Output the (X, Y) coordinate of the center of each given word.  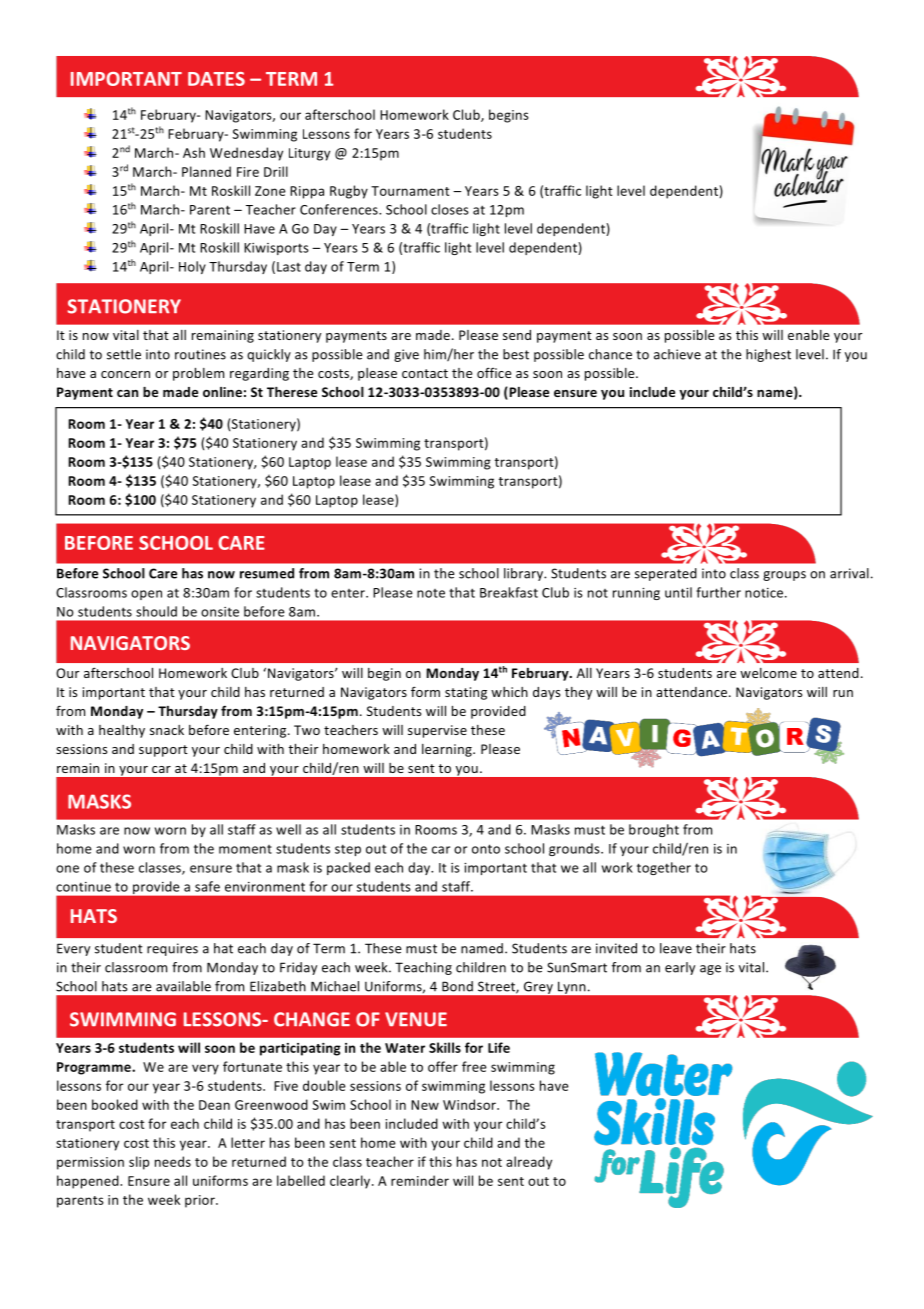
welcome (768, 673)
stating (466, 693)
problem (198, 374)
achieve (677, 354)
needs (173, 1161)
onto (486, 849)
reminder (420, 1180)
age (710, 970)
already (529, 1163)
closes (450, 209)
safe (207, 886)
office (494, 372)
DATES (216, 79)
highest (768, 355)
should (156, 611)
